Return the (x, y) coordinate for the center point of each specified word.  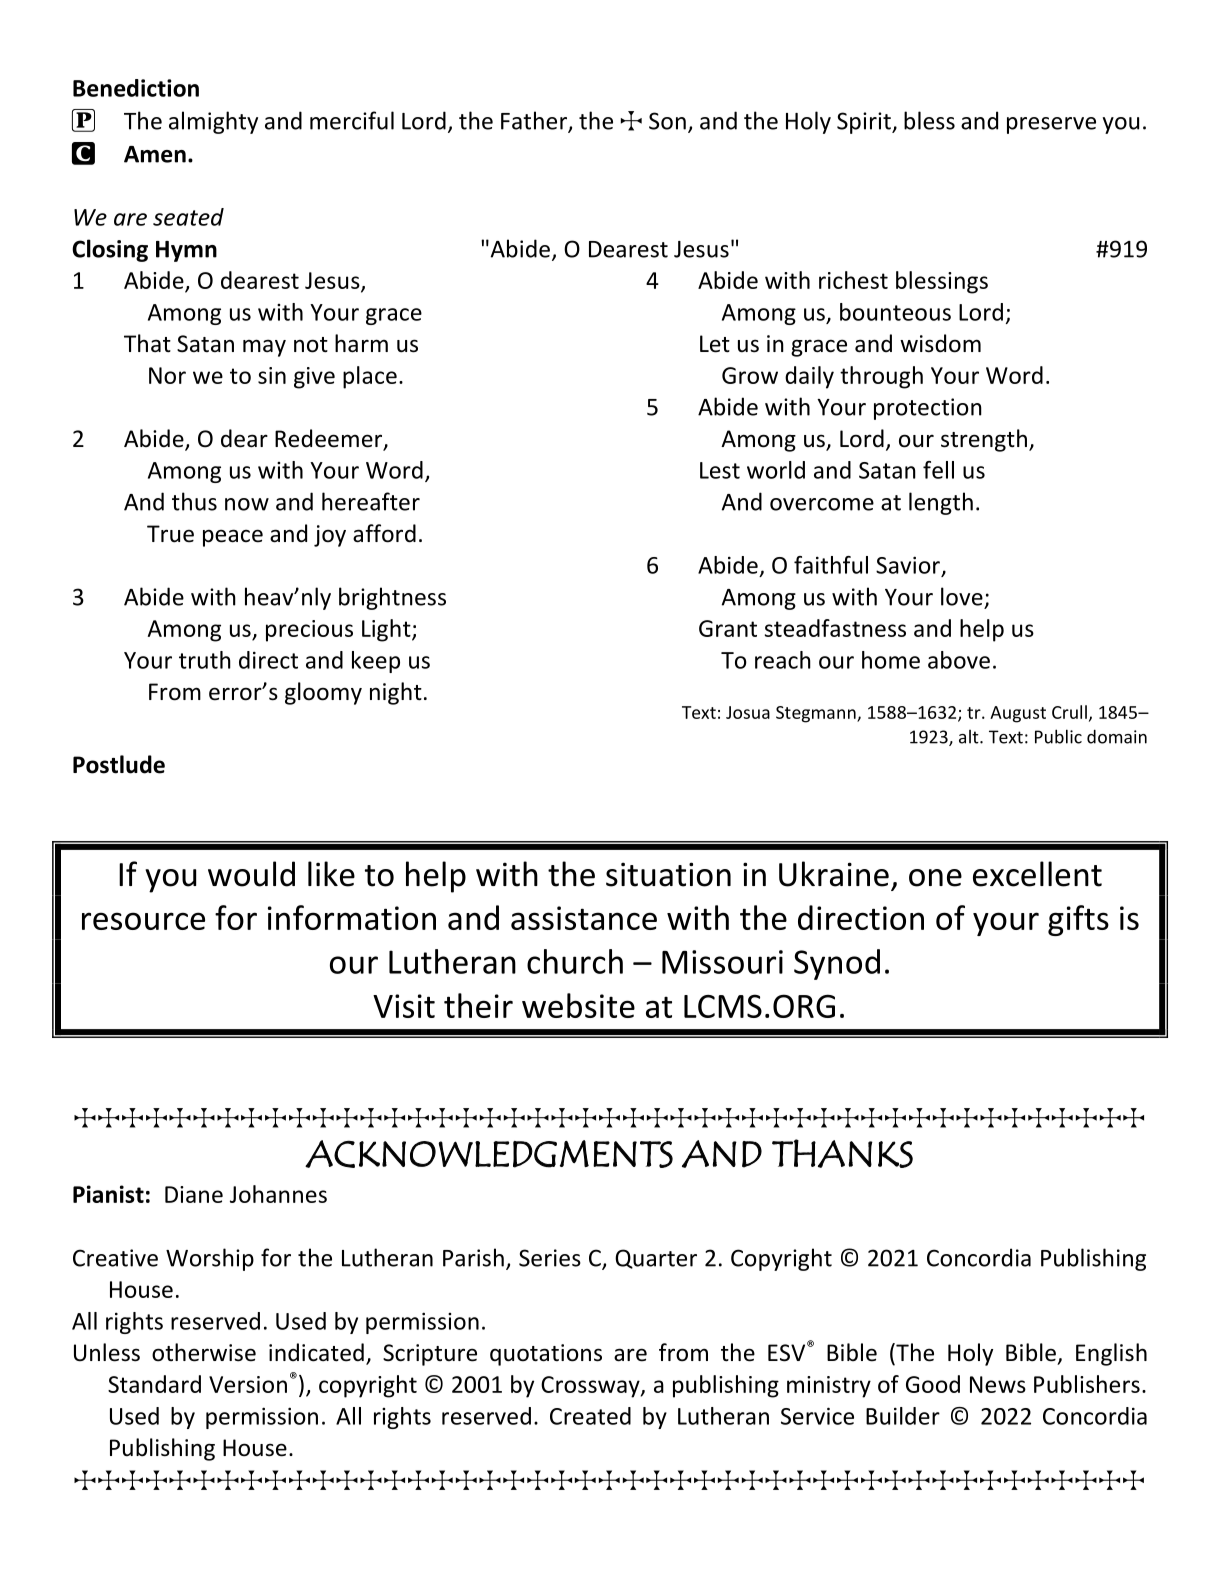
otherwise (204, 1352)
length (941, 503)
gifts (1078, 920)
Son (667, 121)
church (575, 961)
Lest (720, 470)
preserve (1051, 125)
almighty (213, 122)
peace (233, 538)
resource (143, 921)
